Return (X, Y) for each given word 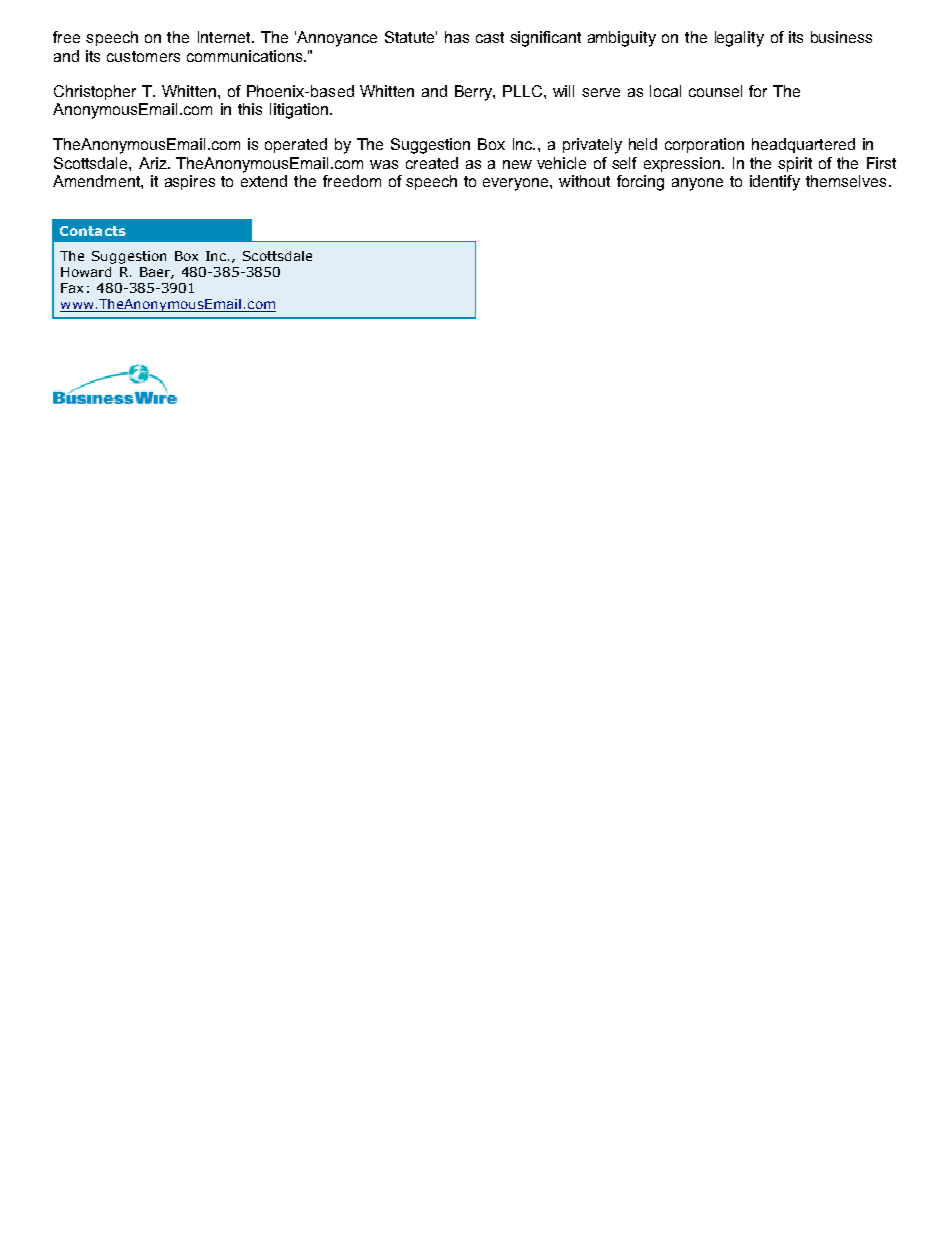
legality (739, 39)
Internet (225, 37)
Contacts (93, 231)
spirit (795, 164)
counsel (715, 91)
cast (490, 37)
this (250, 109)
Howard (86, 272)
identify (775, 183)
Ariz (154, 163)
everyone (517, 184)
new (517, 164)
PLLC (522, 91)
